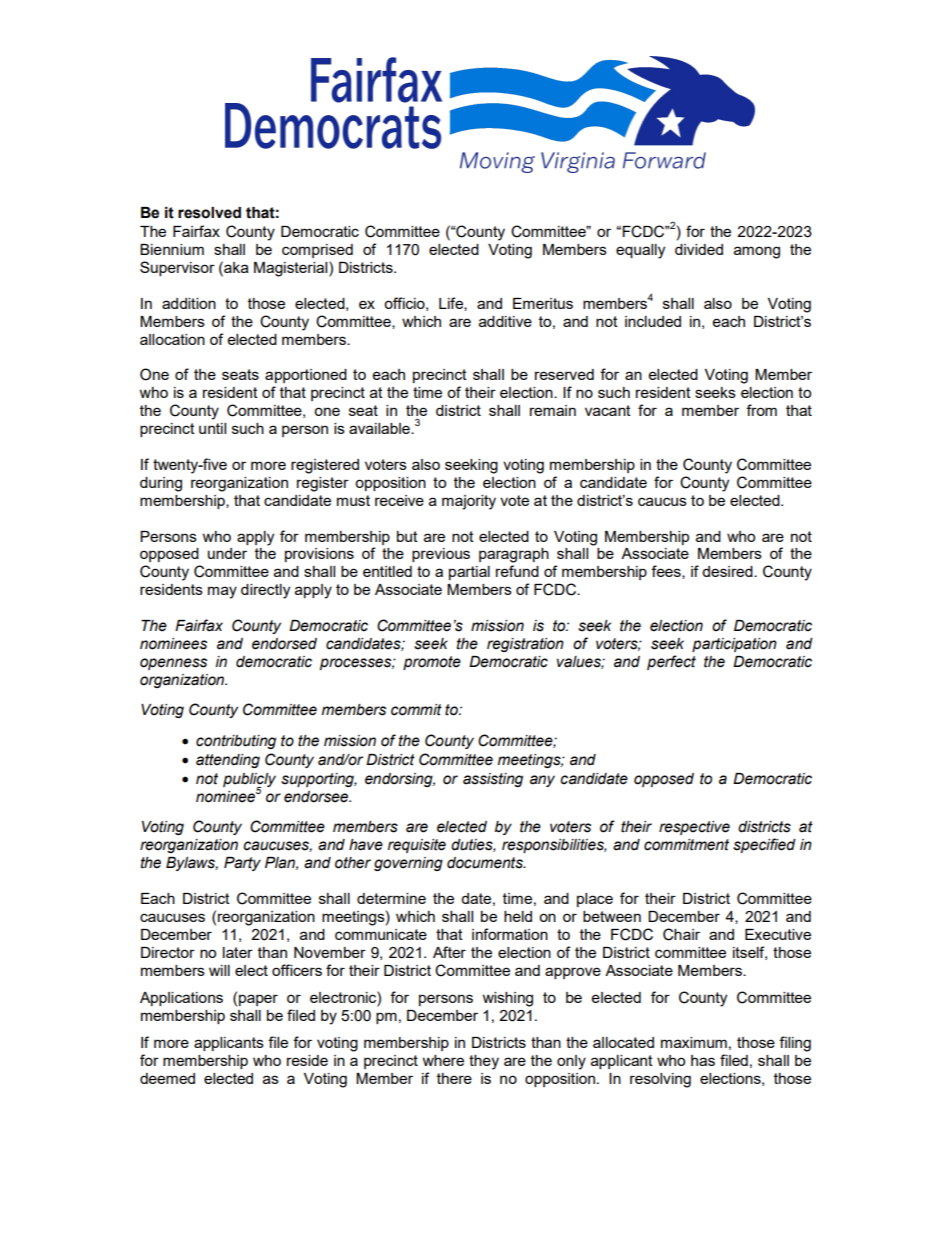 This screenshot has width=952, height=1233. What do you see at coordinates (525, 645) in the screenshot?
I see `registration` at bounding box center [525, 645].
